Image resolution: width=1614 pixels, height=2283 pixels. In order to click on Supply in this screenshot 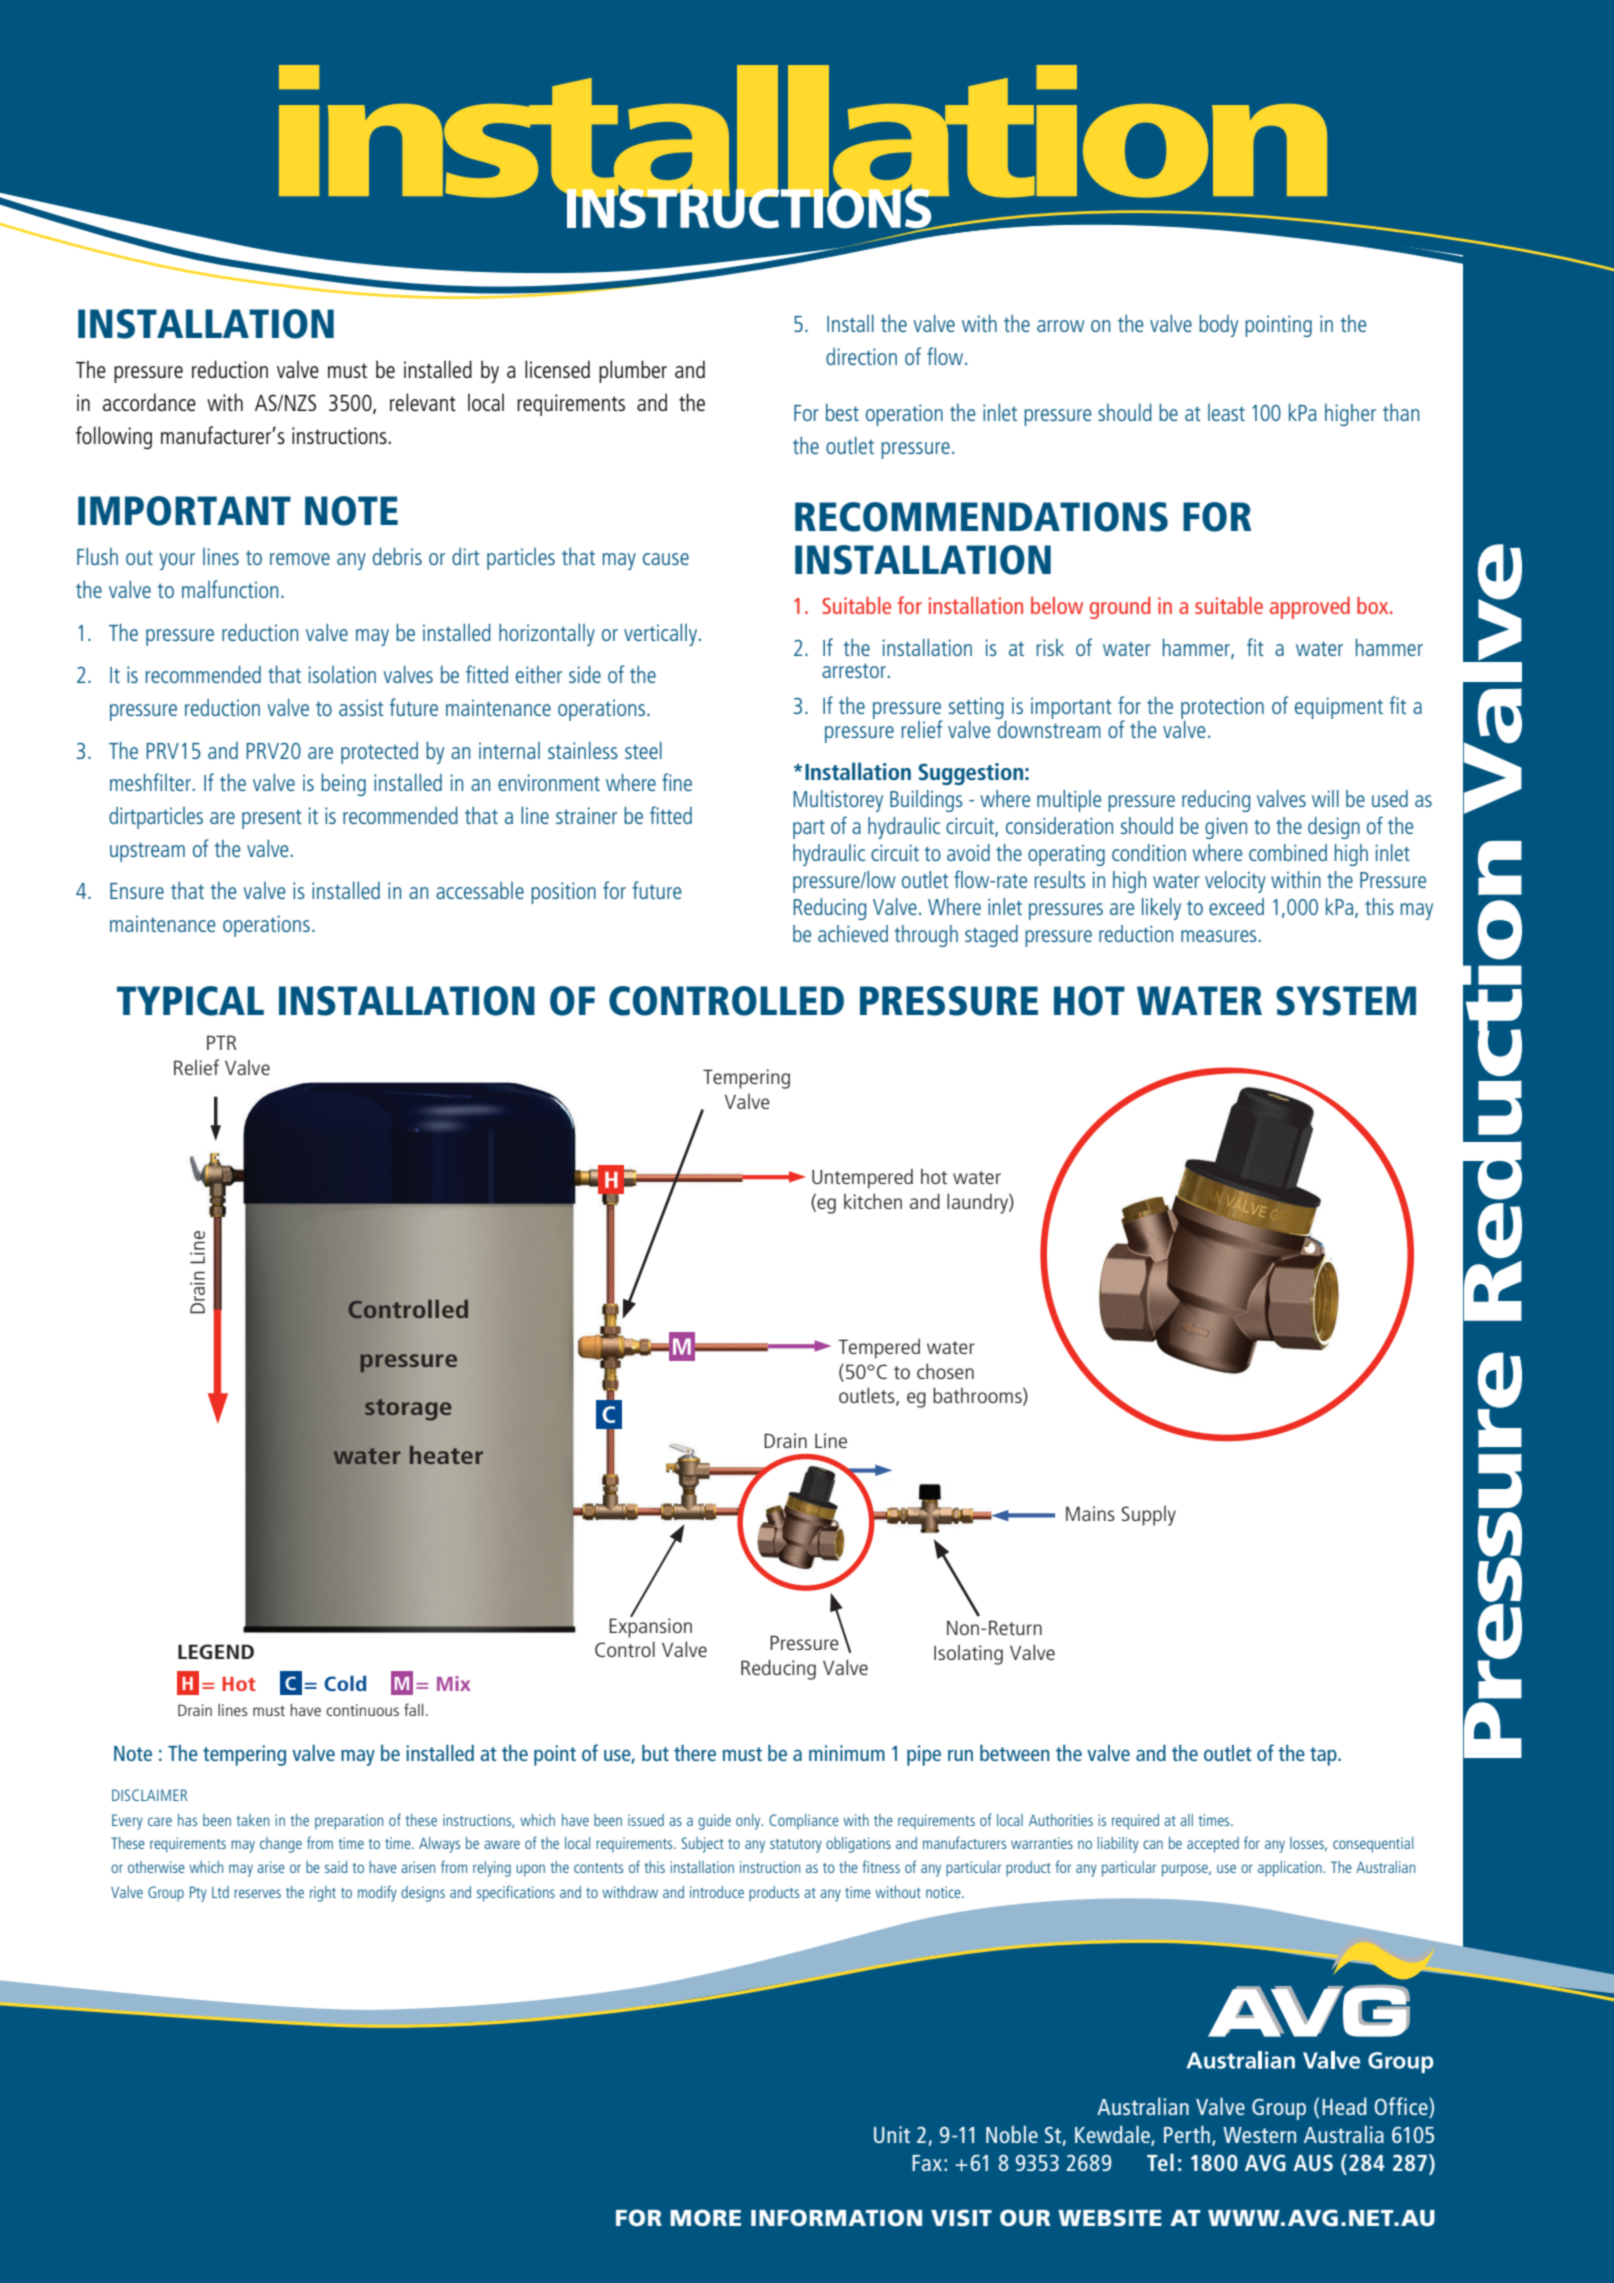, I will do `click(1148, 1516)`.
